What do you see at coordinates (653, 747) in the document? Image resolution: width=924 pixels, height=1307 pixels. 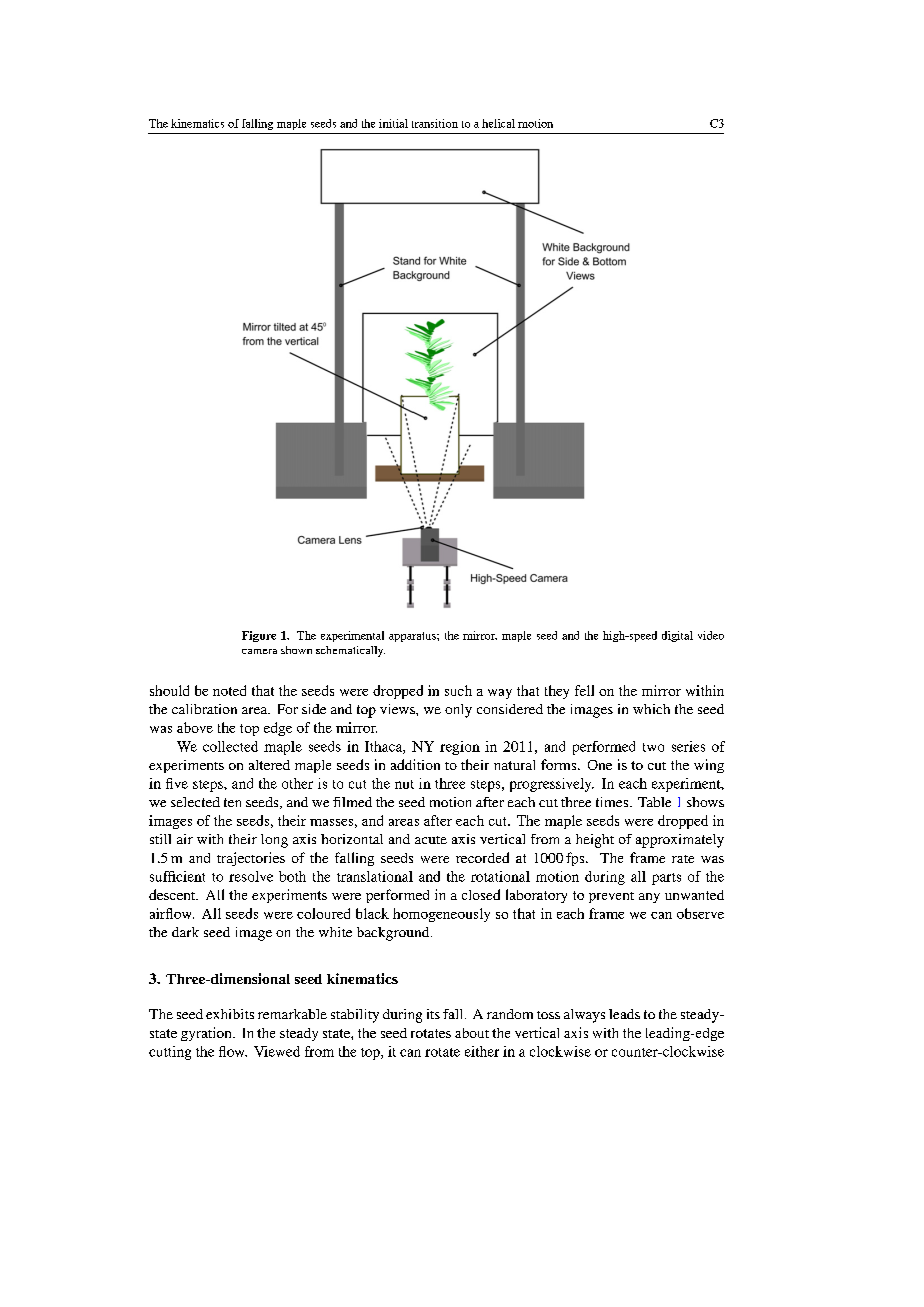 I see `two` at bounding box center [653, 747].
